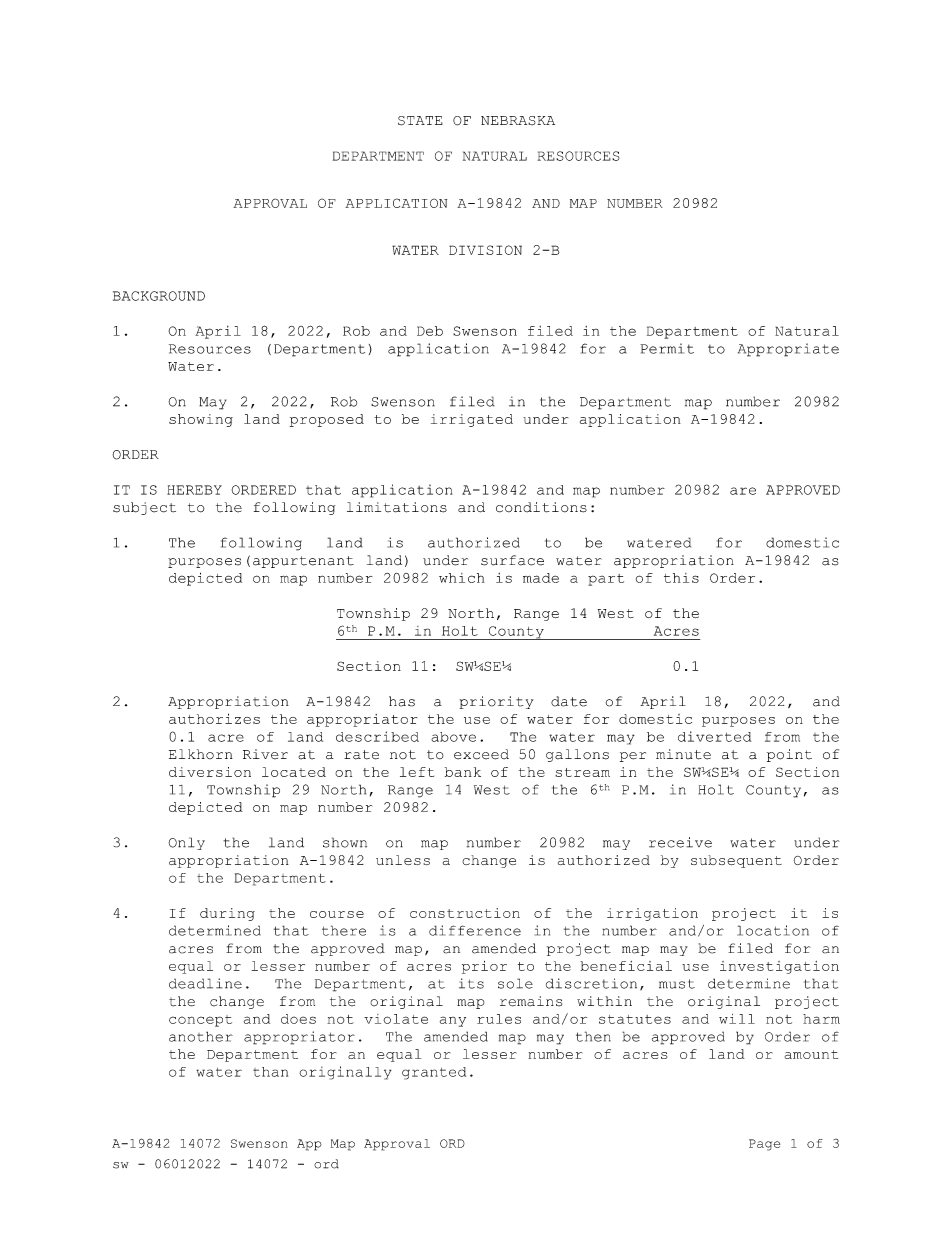  I want to click on STATE, so click(420, 121).
